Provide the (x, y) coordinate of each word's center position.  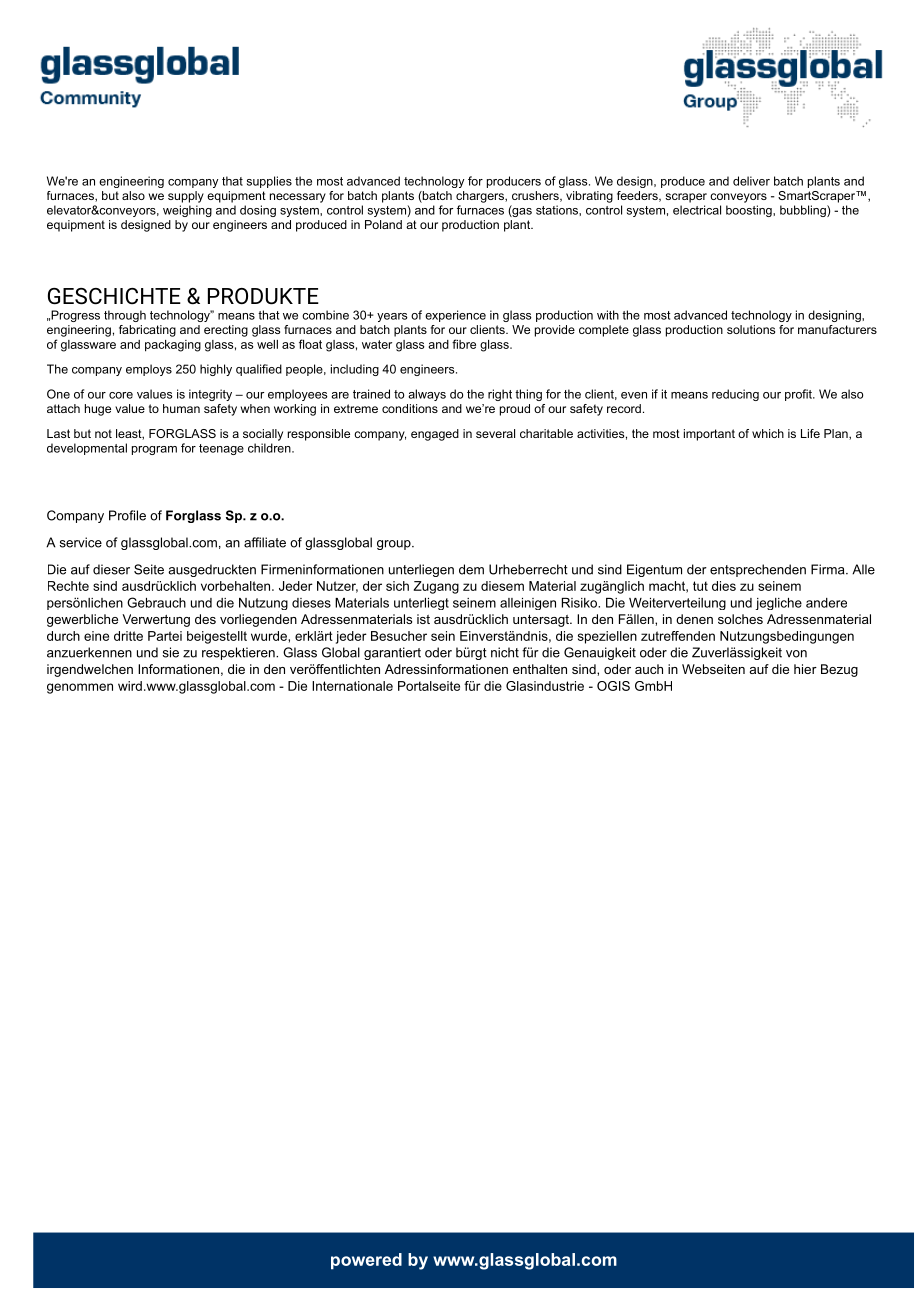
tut (700, 586)
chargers (481, 197)
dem (471, 569)
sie (171, 652)
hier (805, 669)
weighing (187, 211)
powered (366, 1261)
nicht (505, 652)
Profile (127, 515)
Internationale (352, 686)
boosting (750, 211)
